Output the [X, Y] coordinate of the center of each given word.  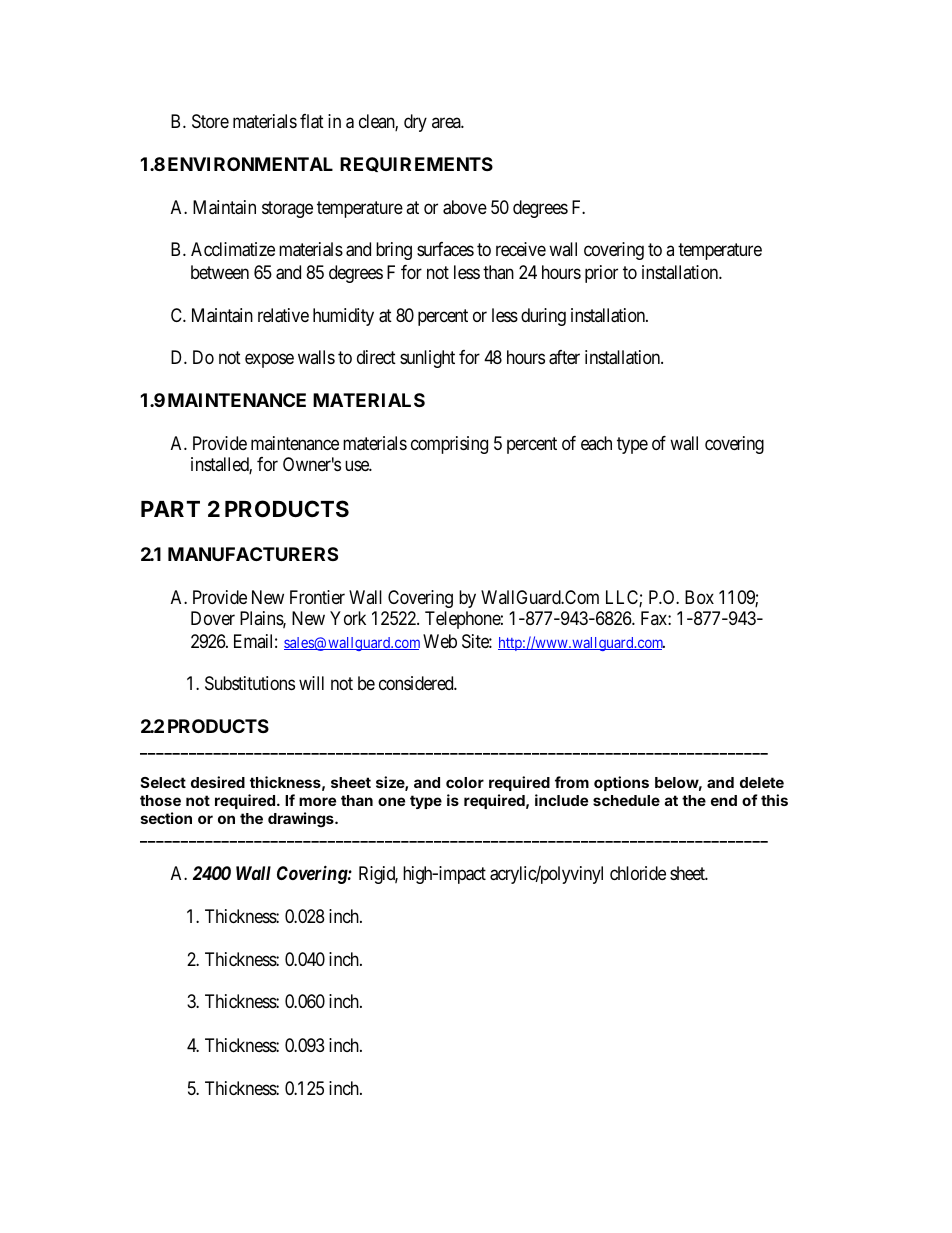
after [564, 357]
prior [601, 274]
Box [699, 597]
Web [440, 641]
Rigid [378, 875]
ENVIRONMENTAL [250, 164]
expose [269, 360]
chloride [638, 873]
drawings [302, 820]
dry [415, 123]
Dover [213, 618]
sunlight [427, 359]
